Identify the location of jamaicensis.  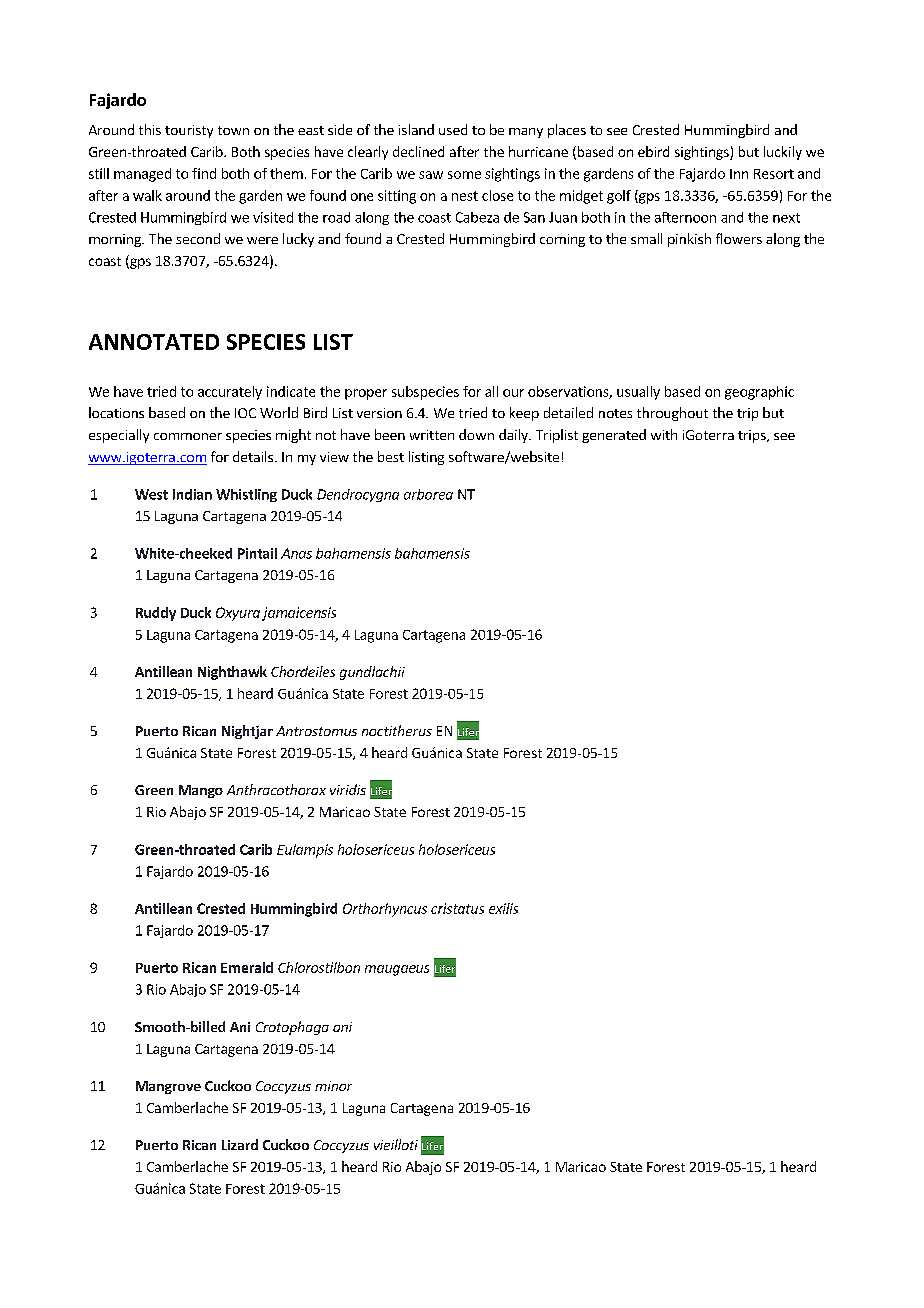
(299, 614).
